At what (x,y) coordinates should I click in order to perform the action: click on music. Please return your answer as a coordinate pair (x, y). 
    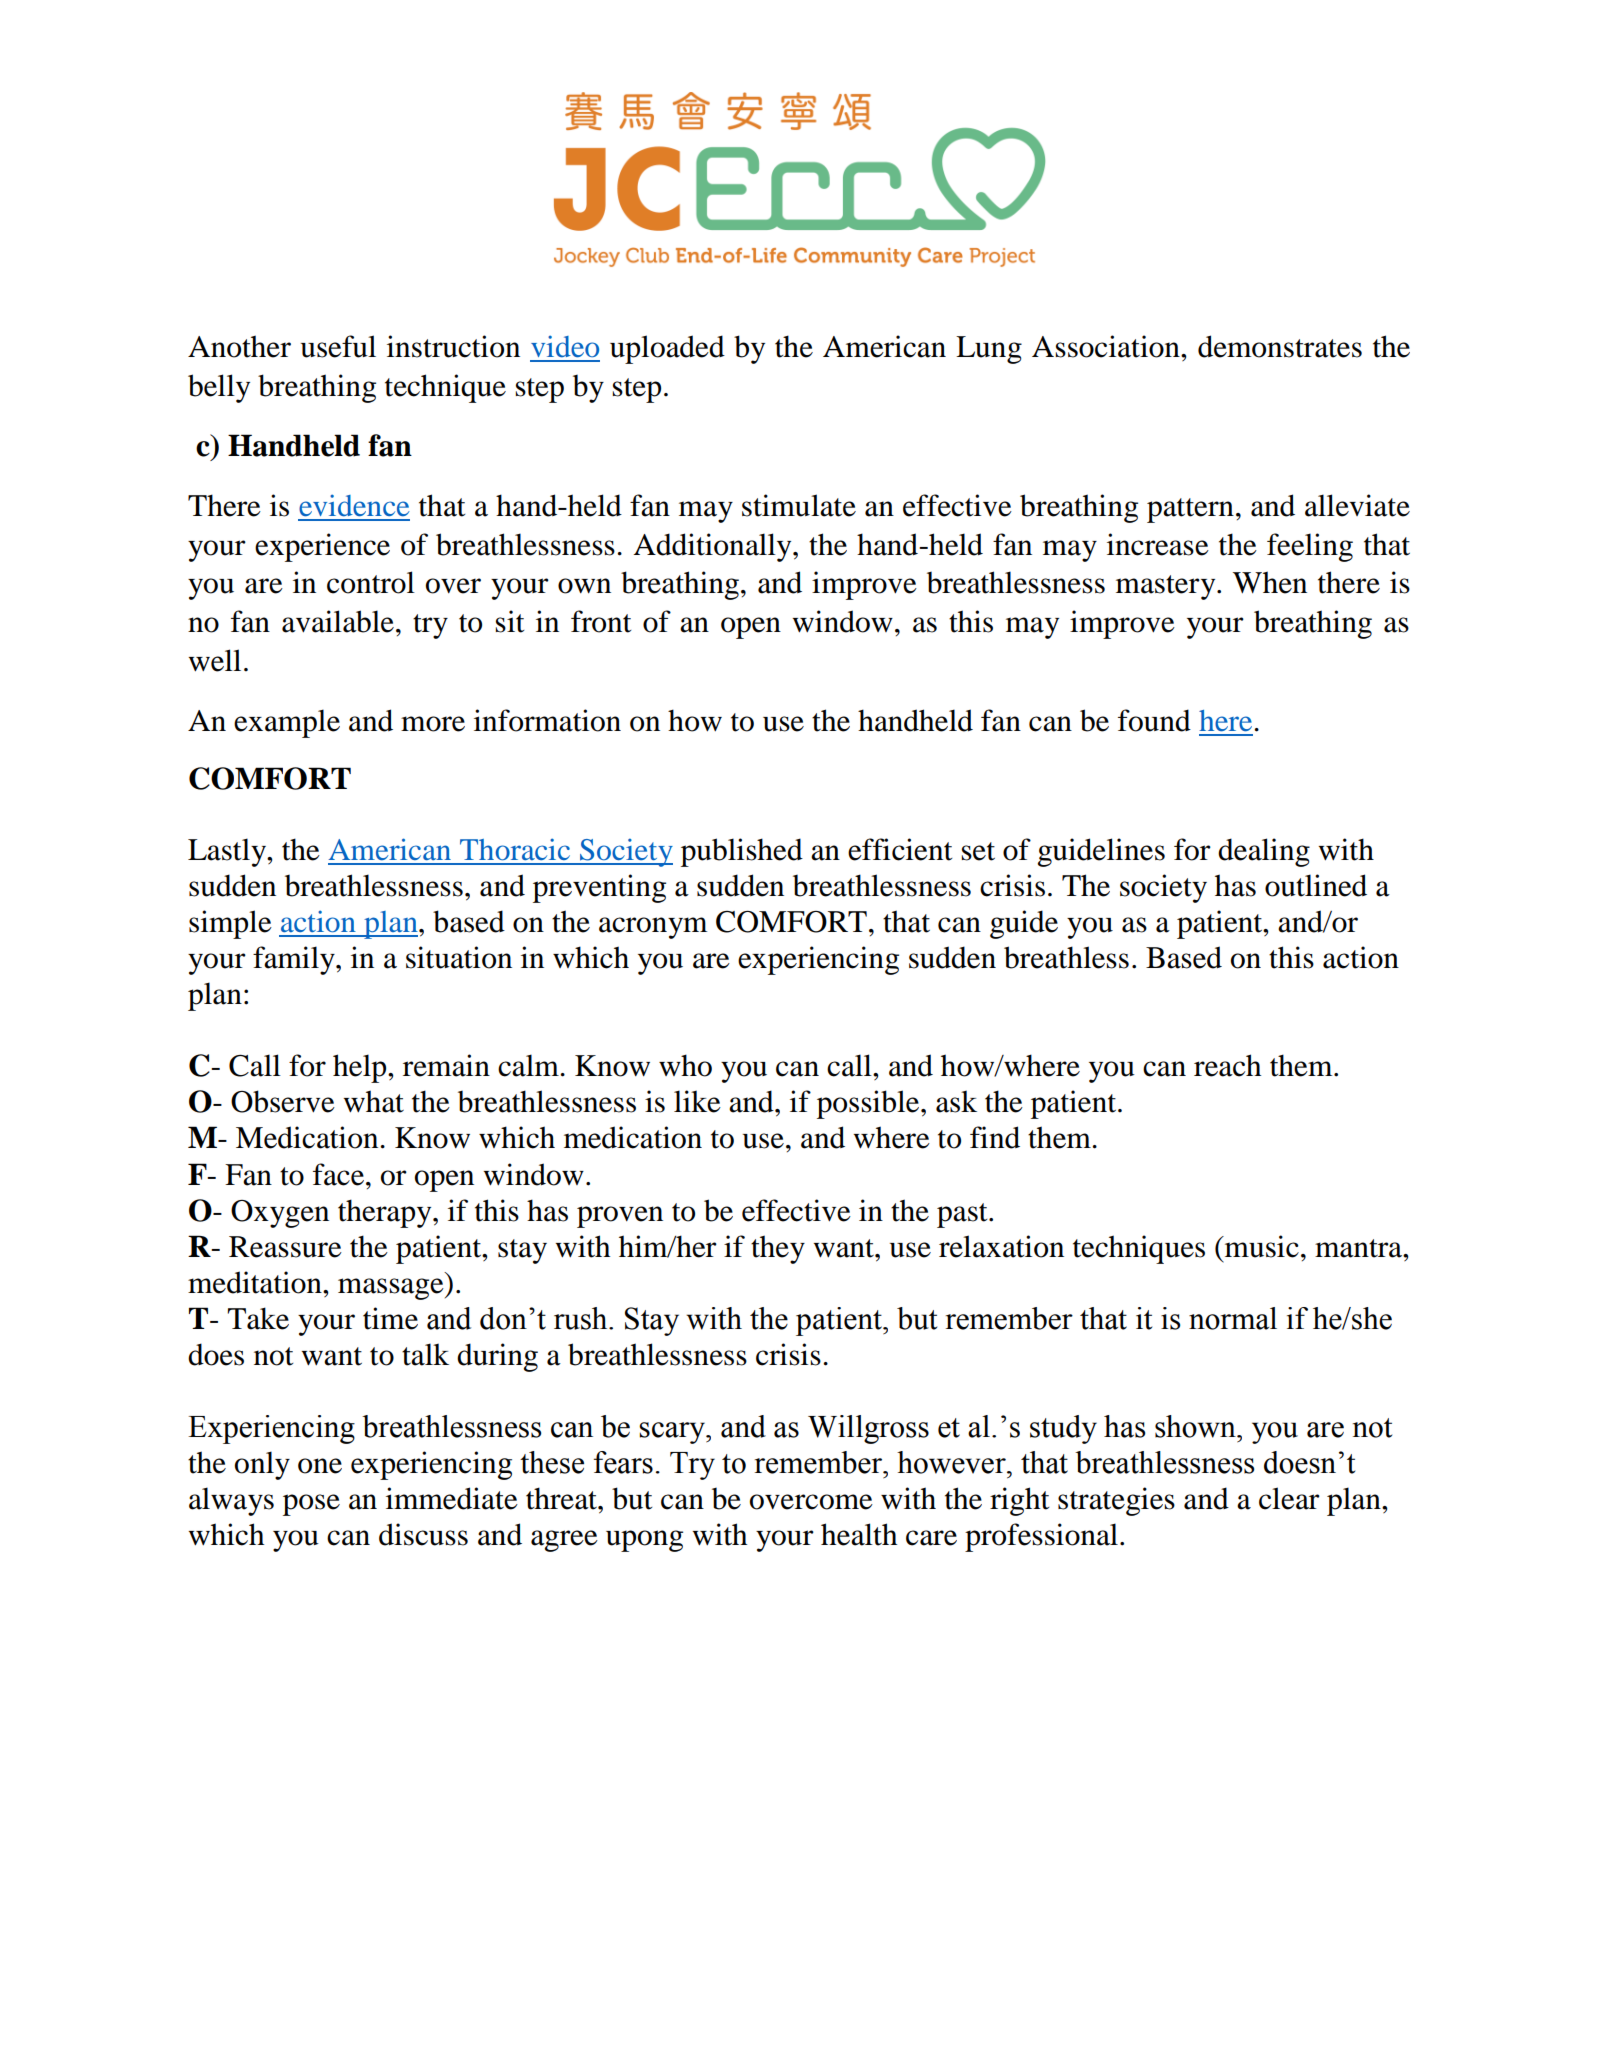
    Looking at the image, I should click on (1261, 1246).
